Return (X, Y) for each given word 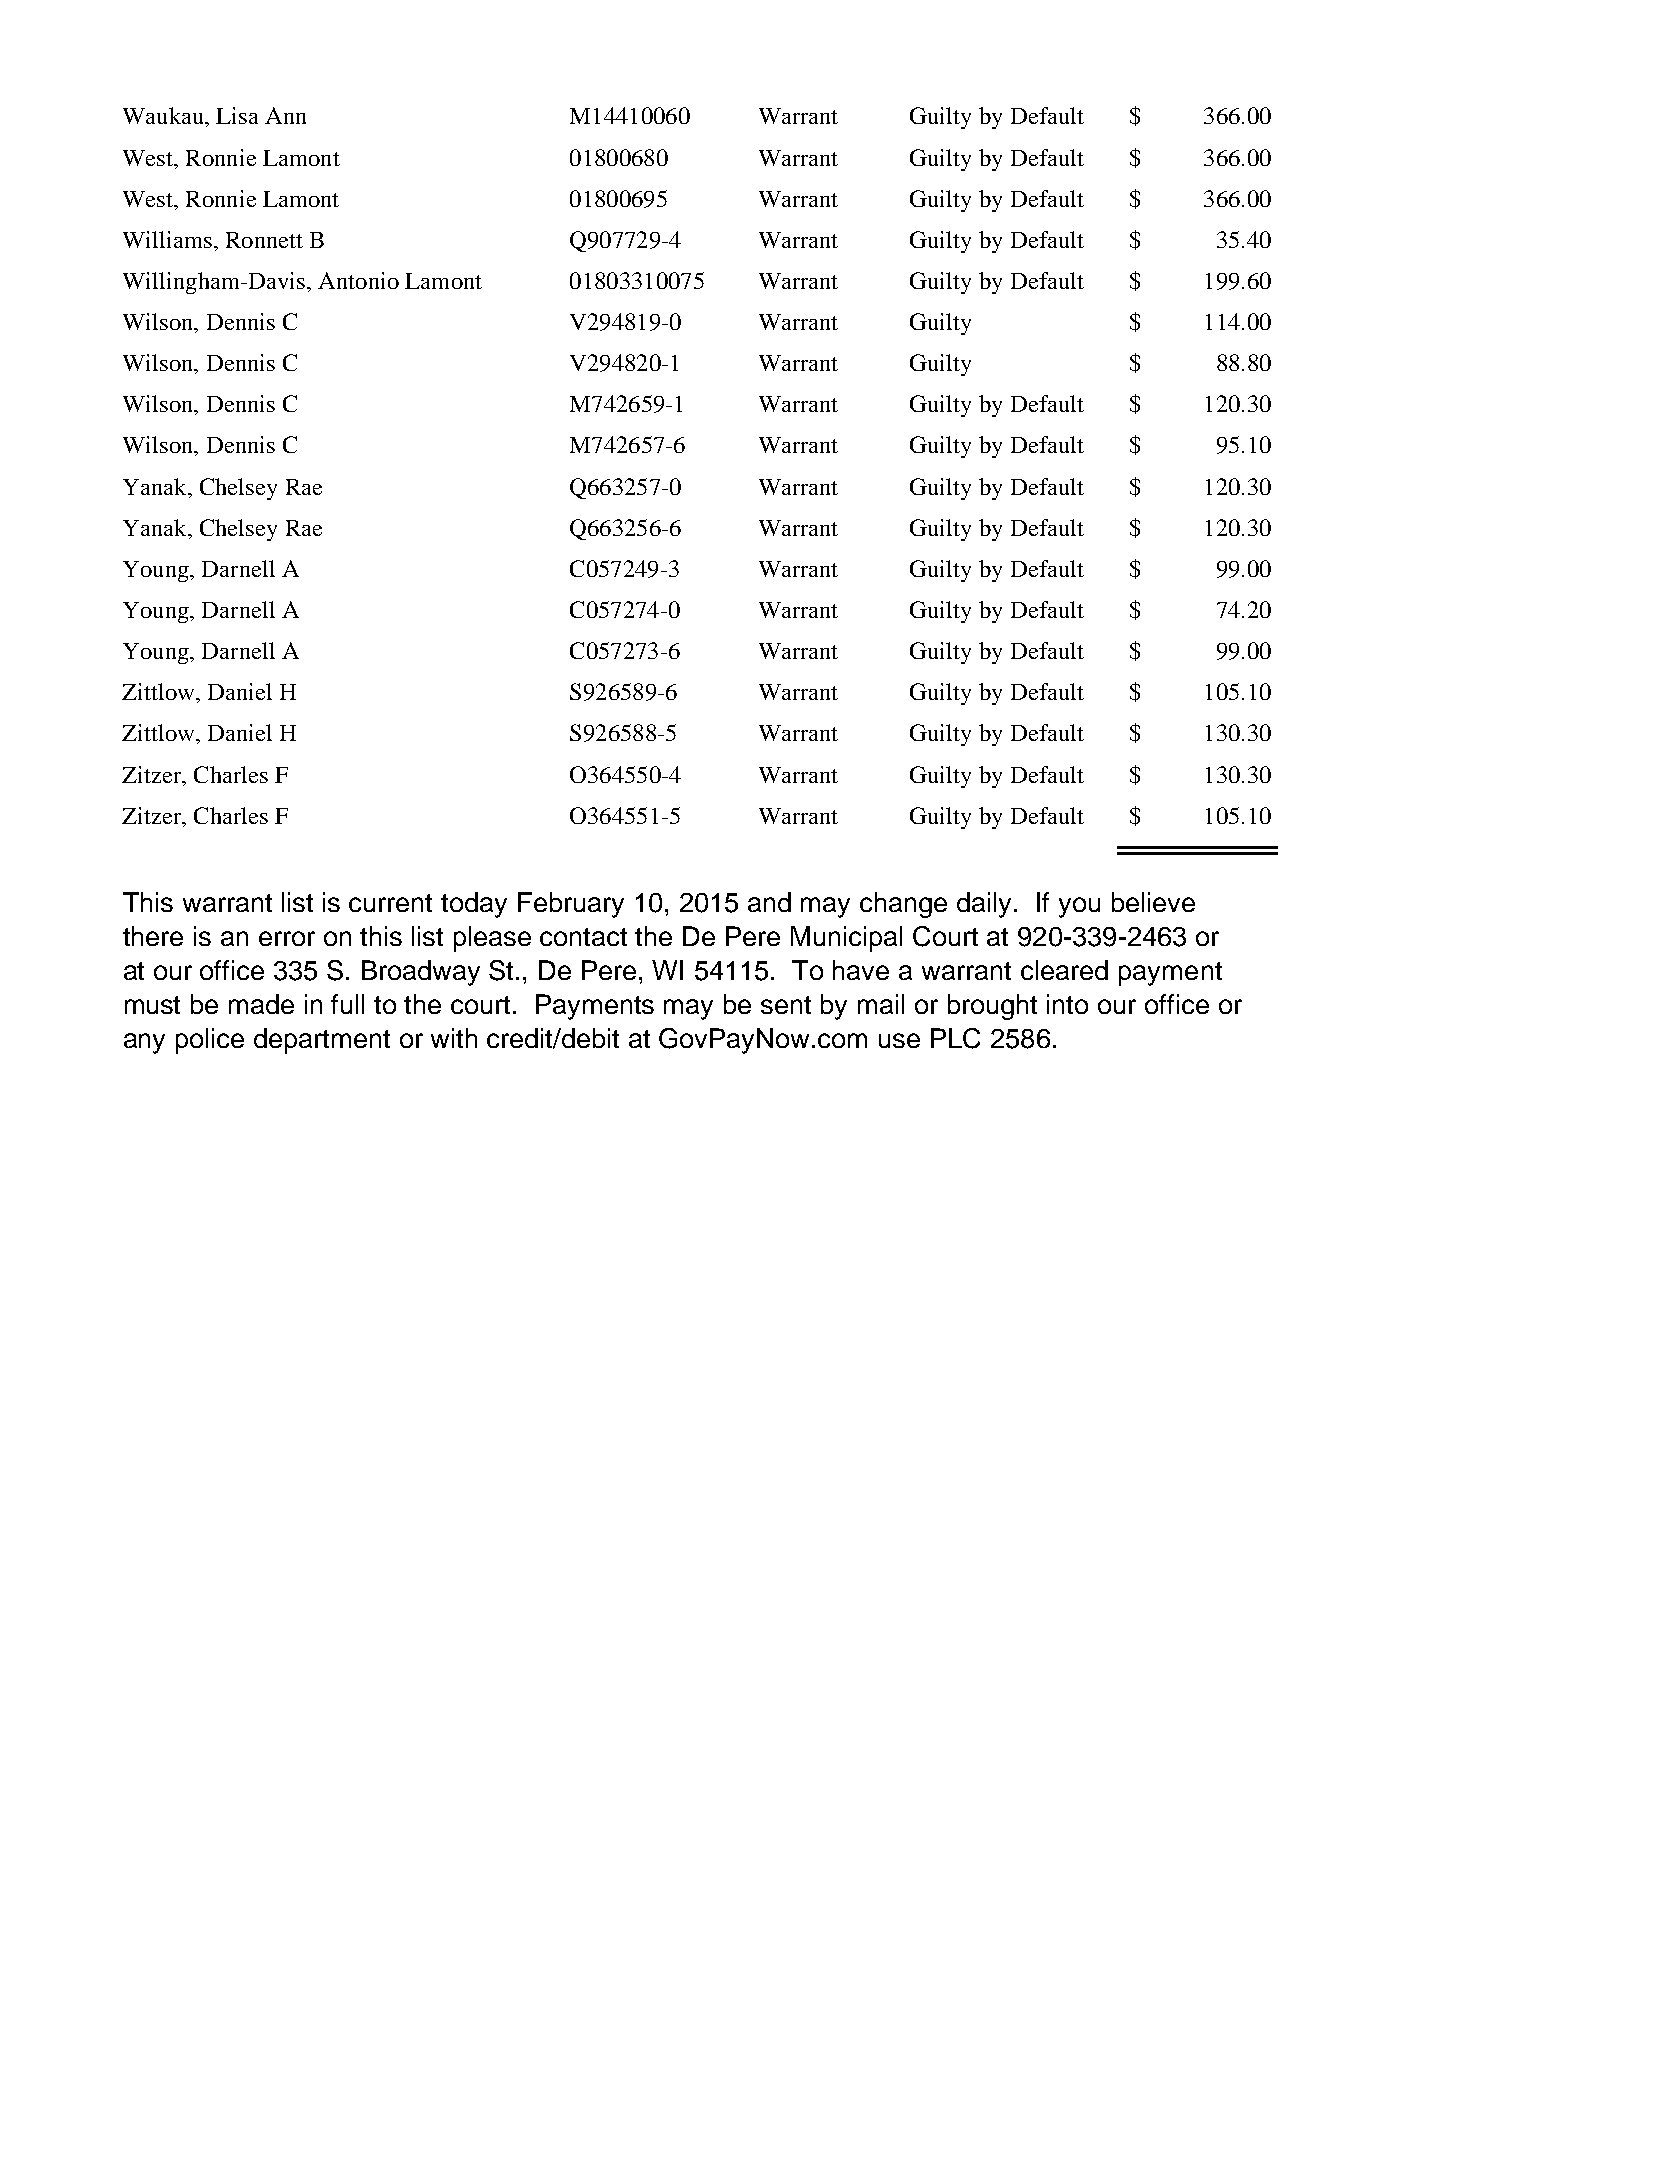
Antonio (358, 280)
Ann (285, 115)
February (571, 905)
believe (1153, 902)
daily (986, 905)
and (769, 902)
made (261, 1004)
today (474, 905)
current (390, 903)
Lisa (237, 115)
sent (786, 1005)
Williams (167, 239)
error (287, 938)
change (903, 905)
